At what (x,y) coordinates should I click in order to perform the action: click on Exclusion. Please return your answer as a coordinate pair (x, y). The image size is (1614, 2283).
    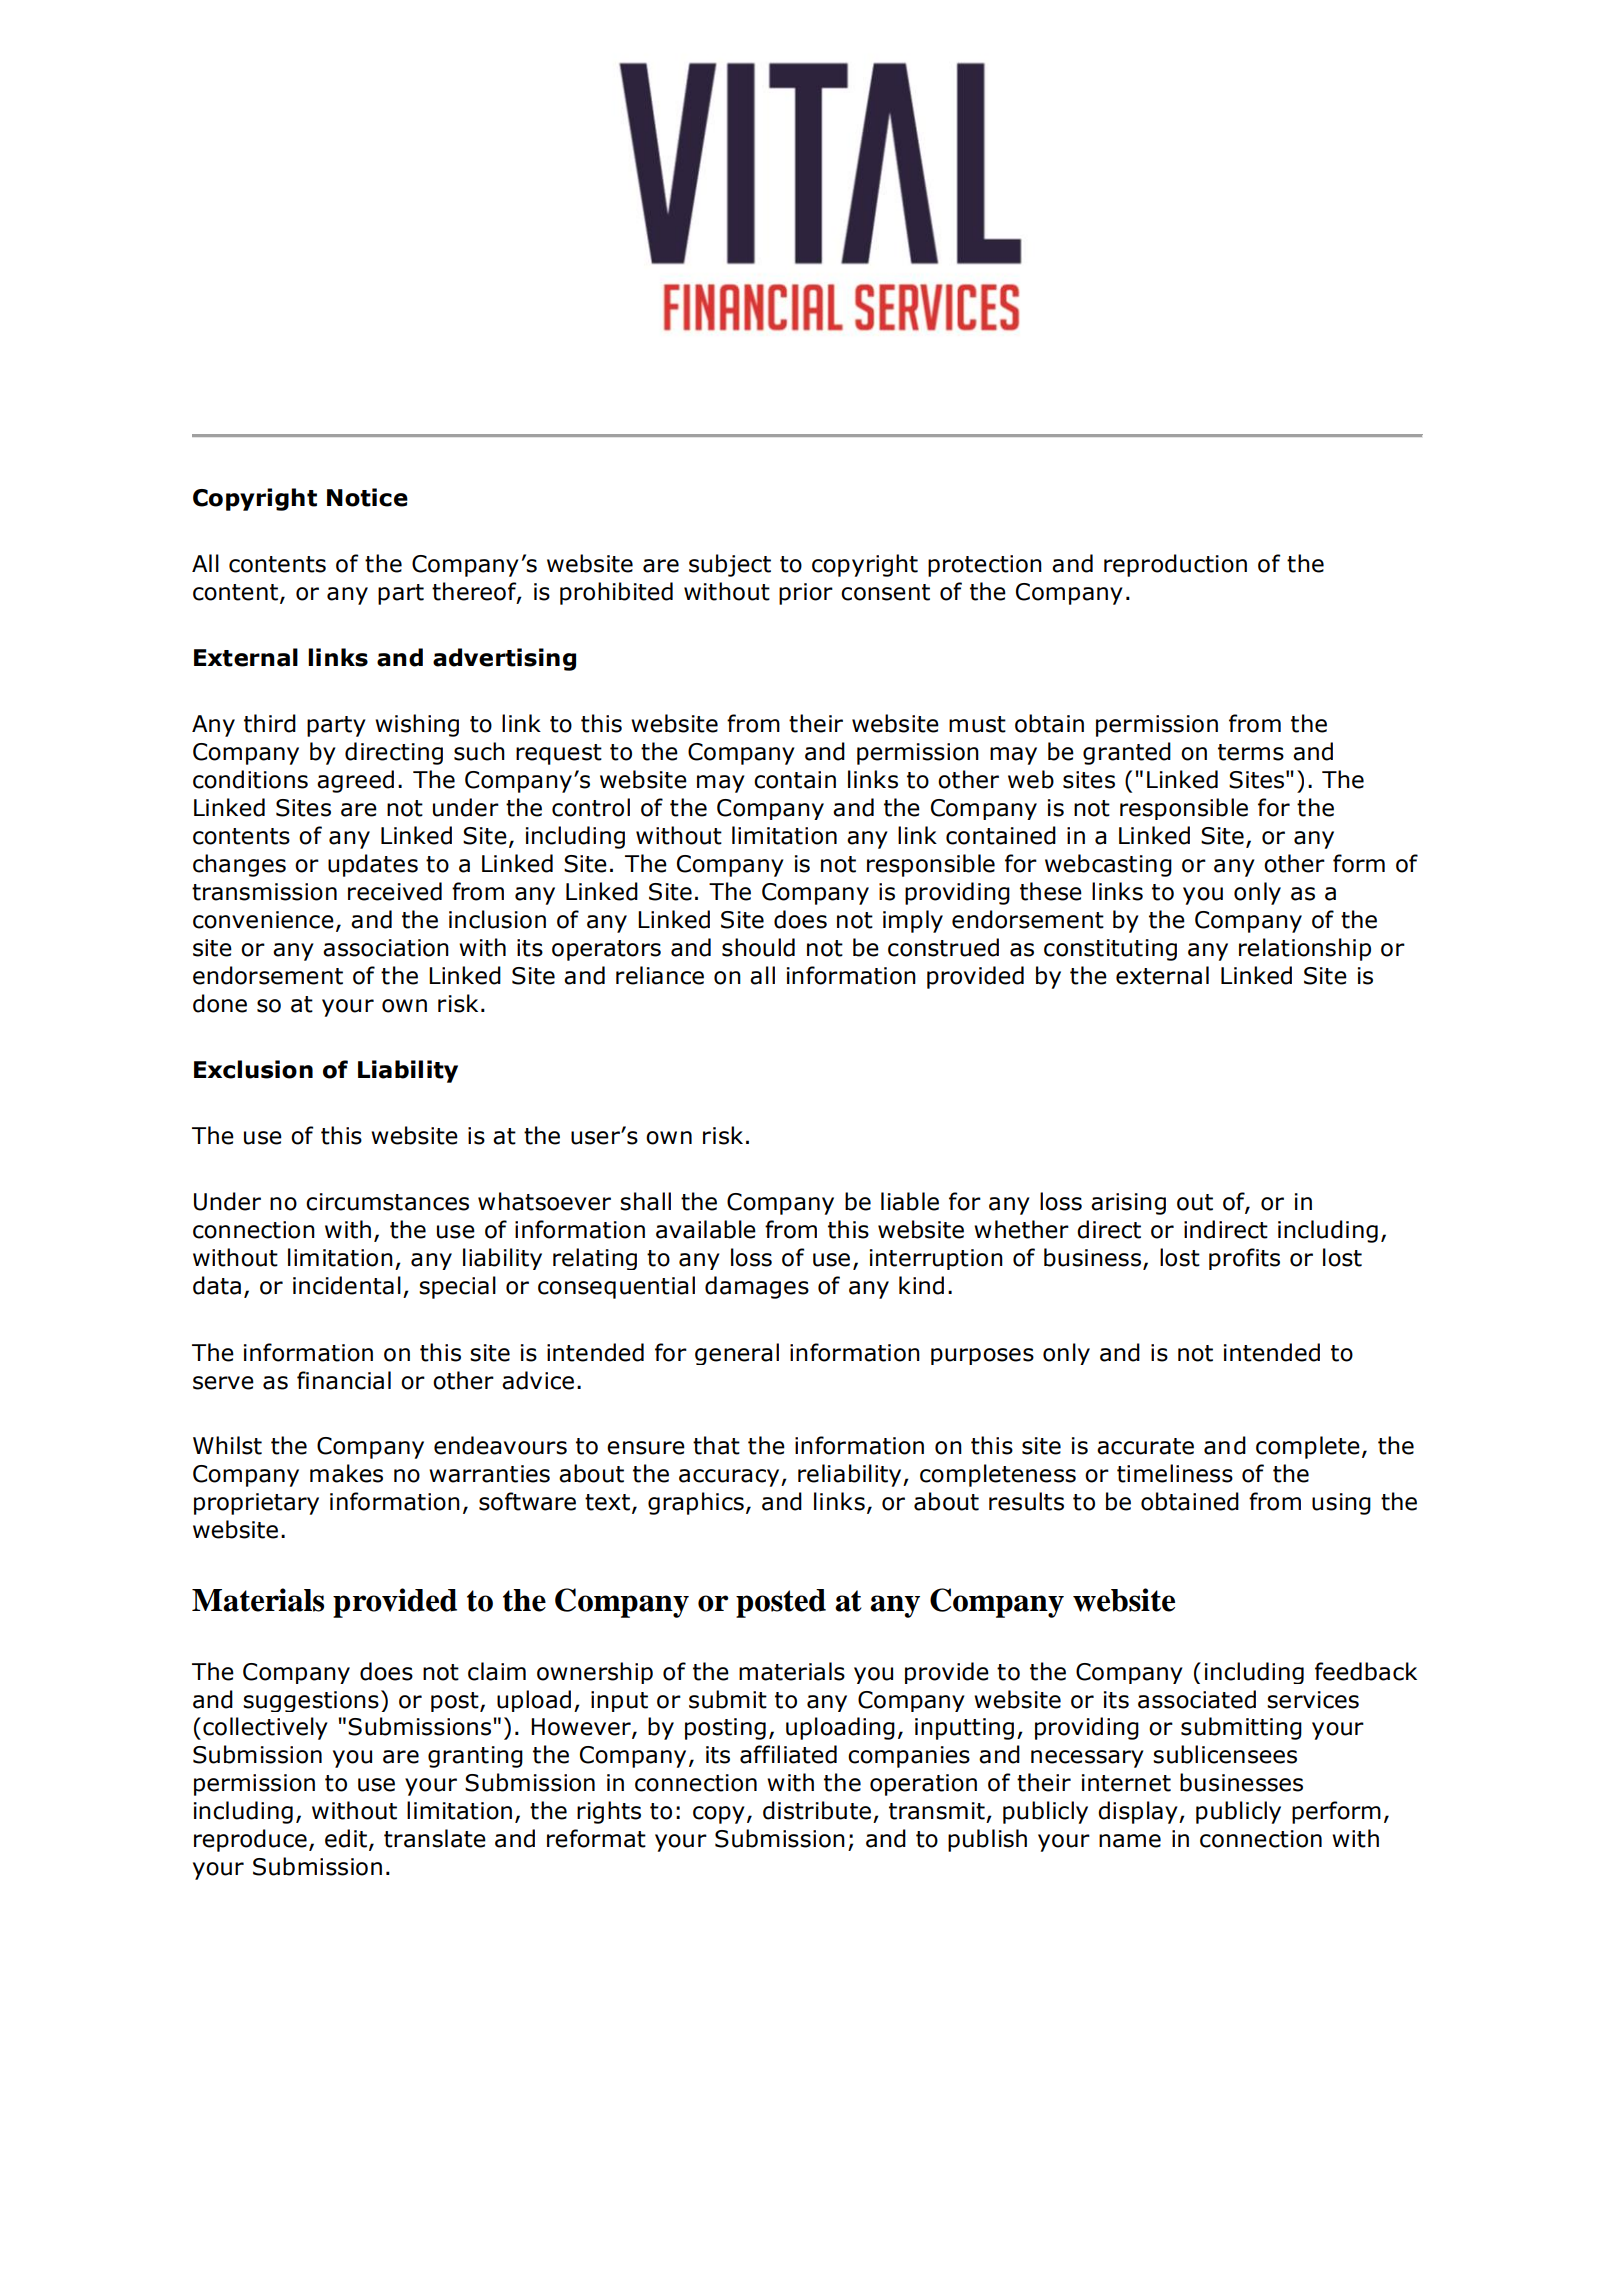
    Looking at the image, I should click on (253, 1069).
